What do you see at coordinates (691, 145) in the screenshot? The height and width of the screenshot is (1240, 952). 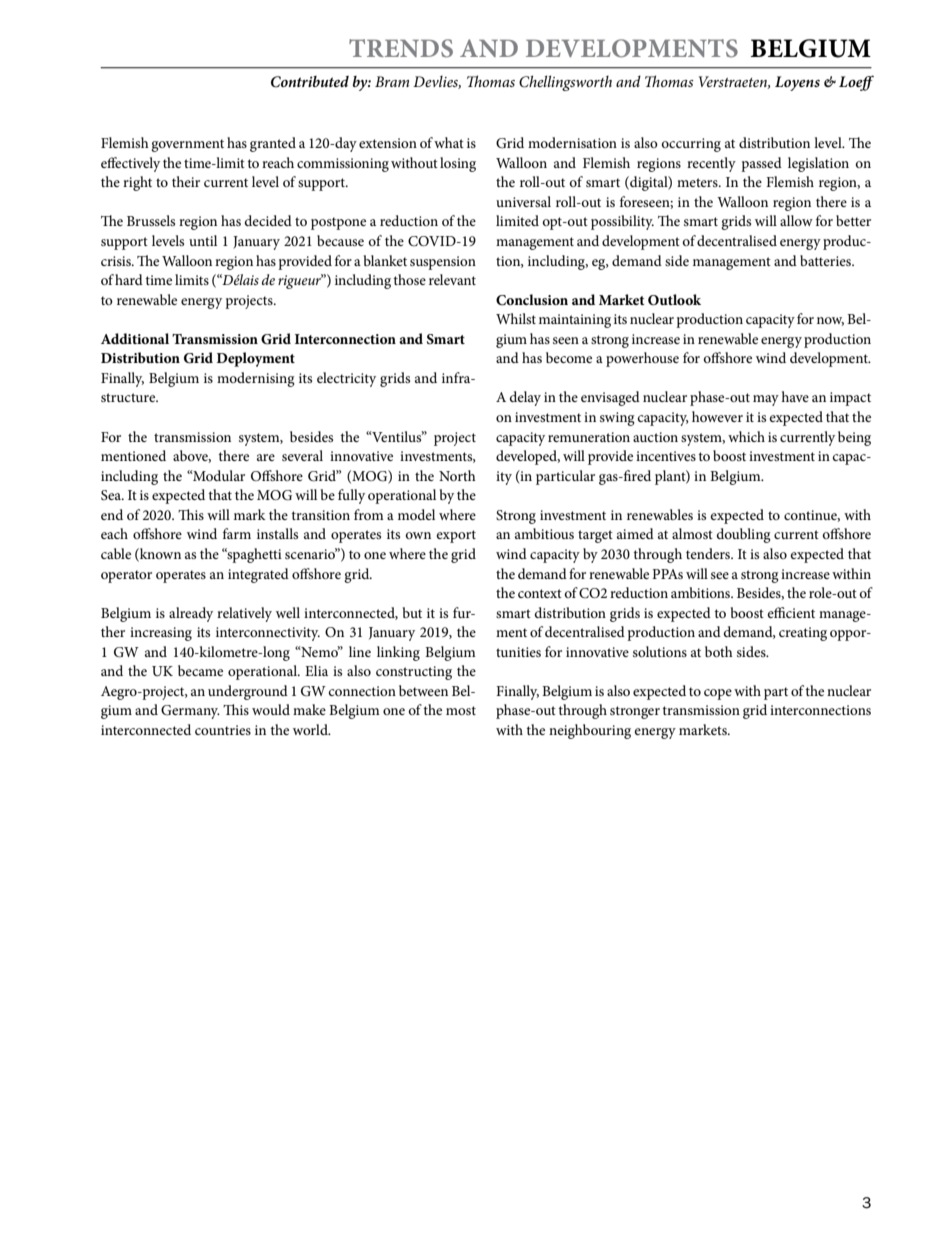 I see `occurring` at bounding box center [691, 145].
